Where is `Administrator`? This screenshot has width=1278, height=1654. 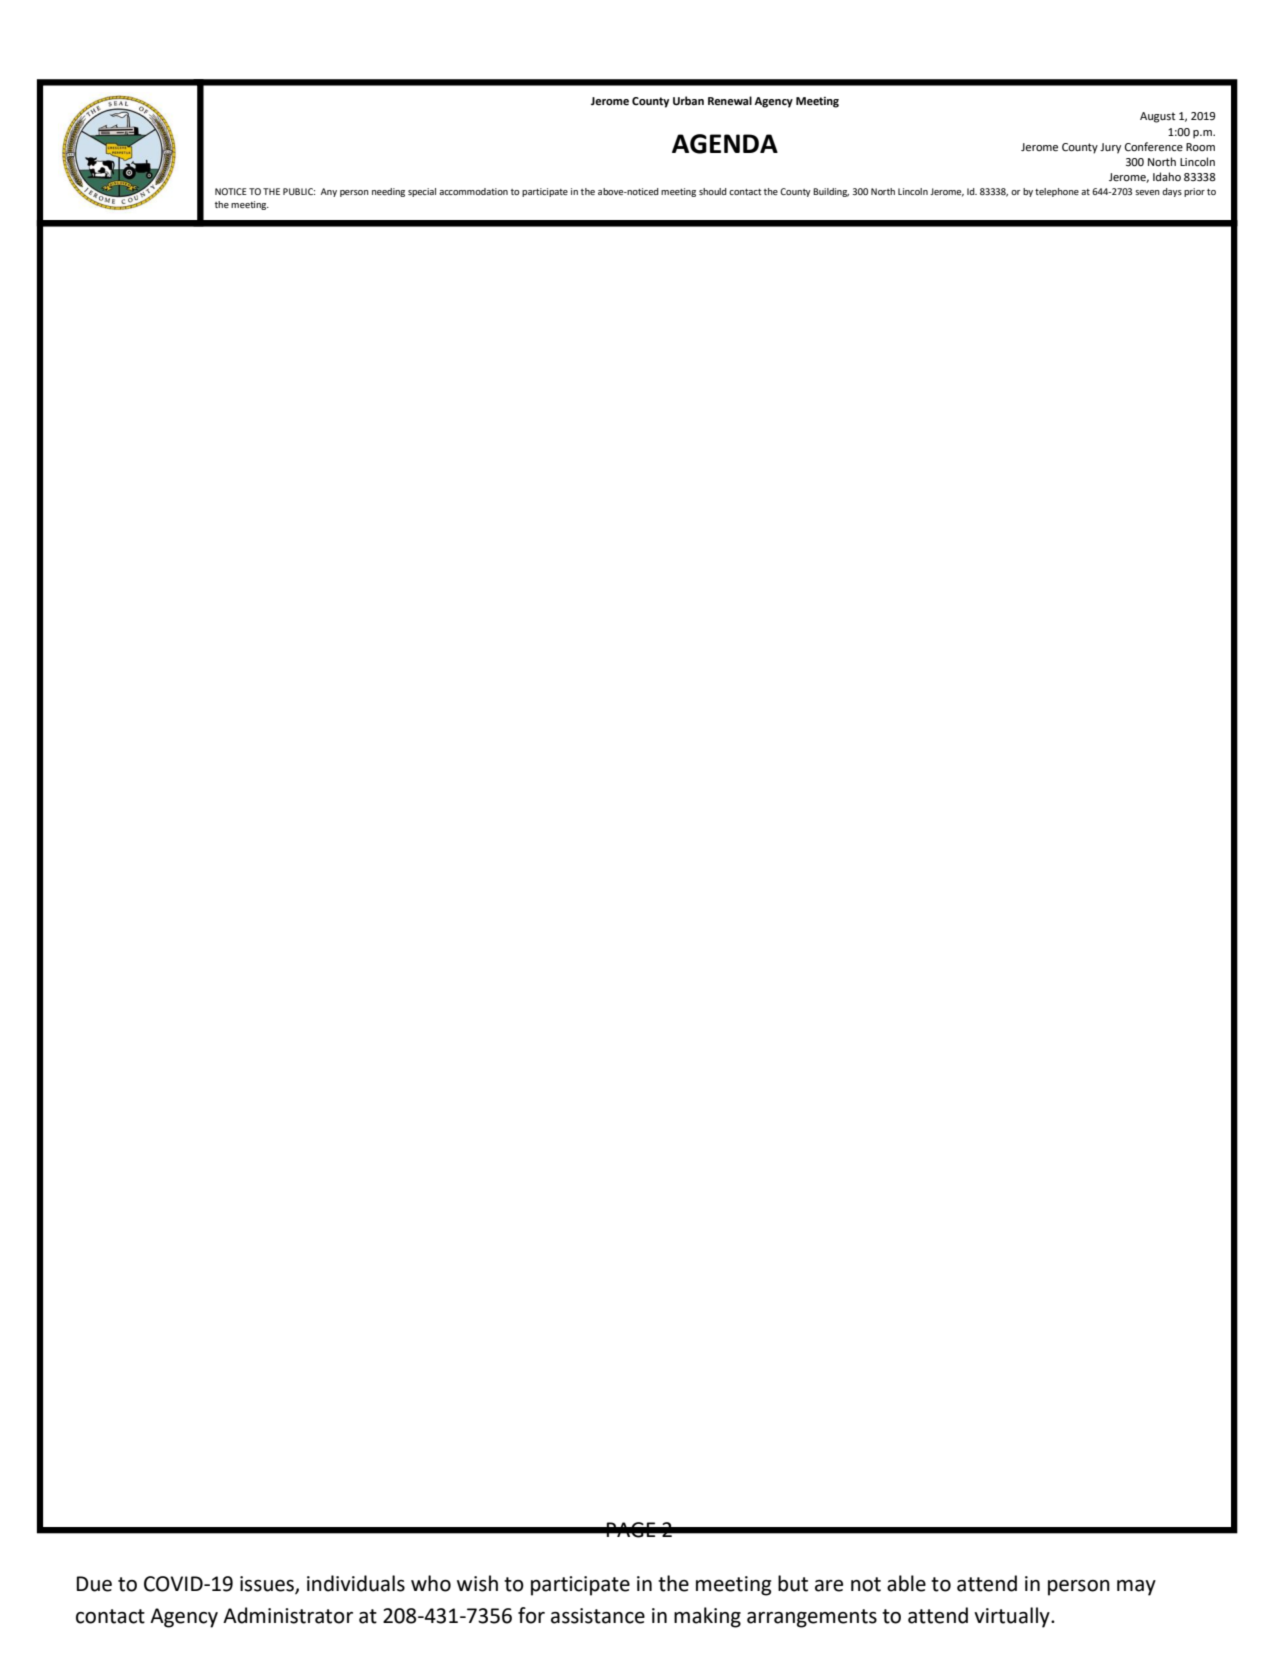
Administrator is located at coordinates (288, 1615).
